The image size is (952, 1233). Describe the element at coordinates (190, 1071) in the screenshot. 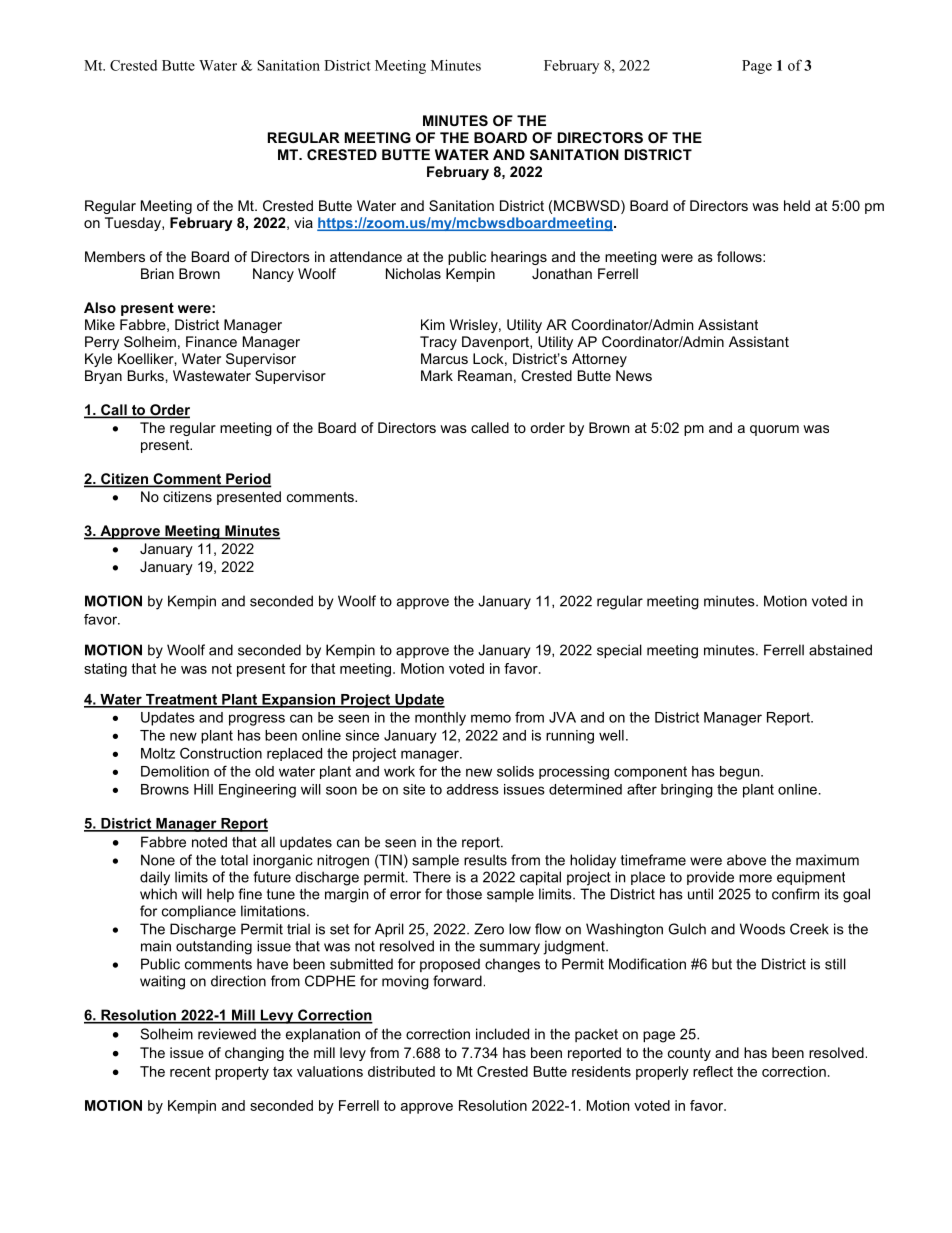

I see `recent` at that location.
